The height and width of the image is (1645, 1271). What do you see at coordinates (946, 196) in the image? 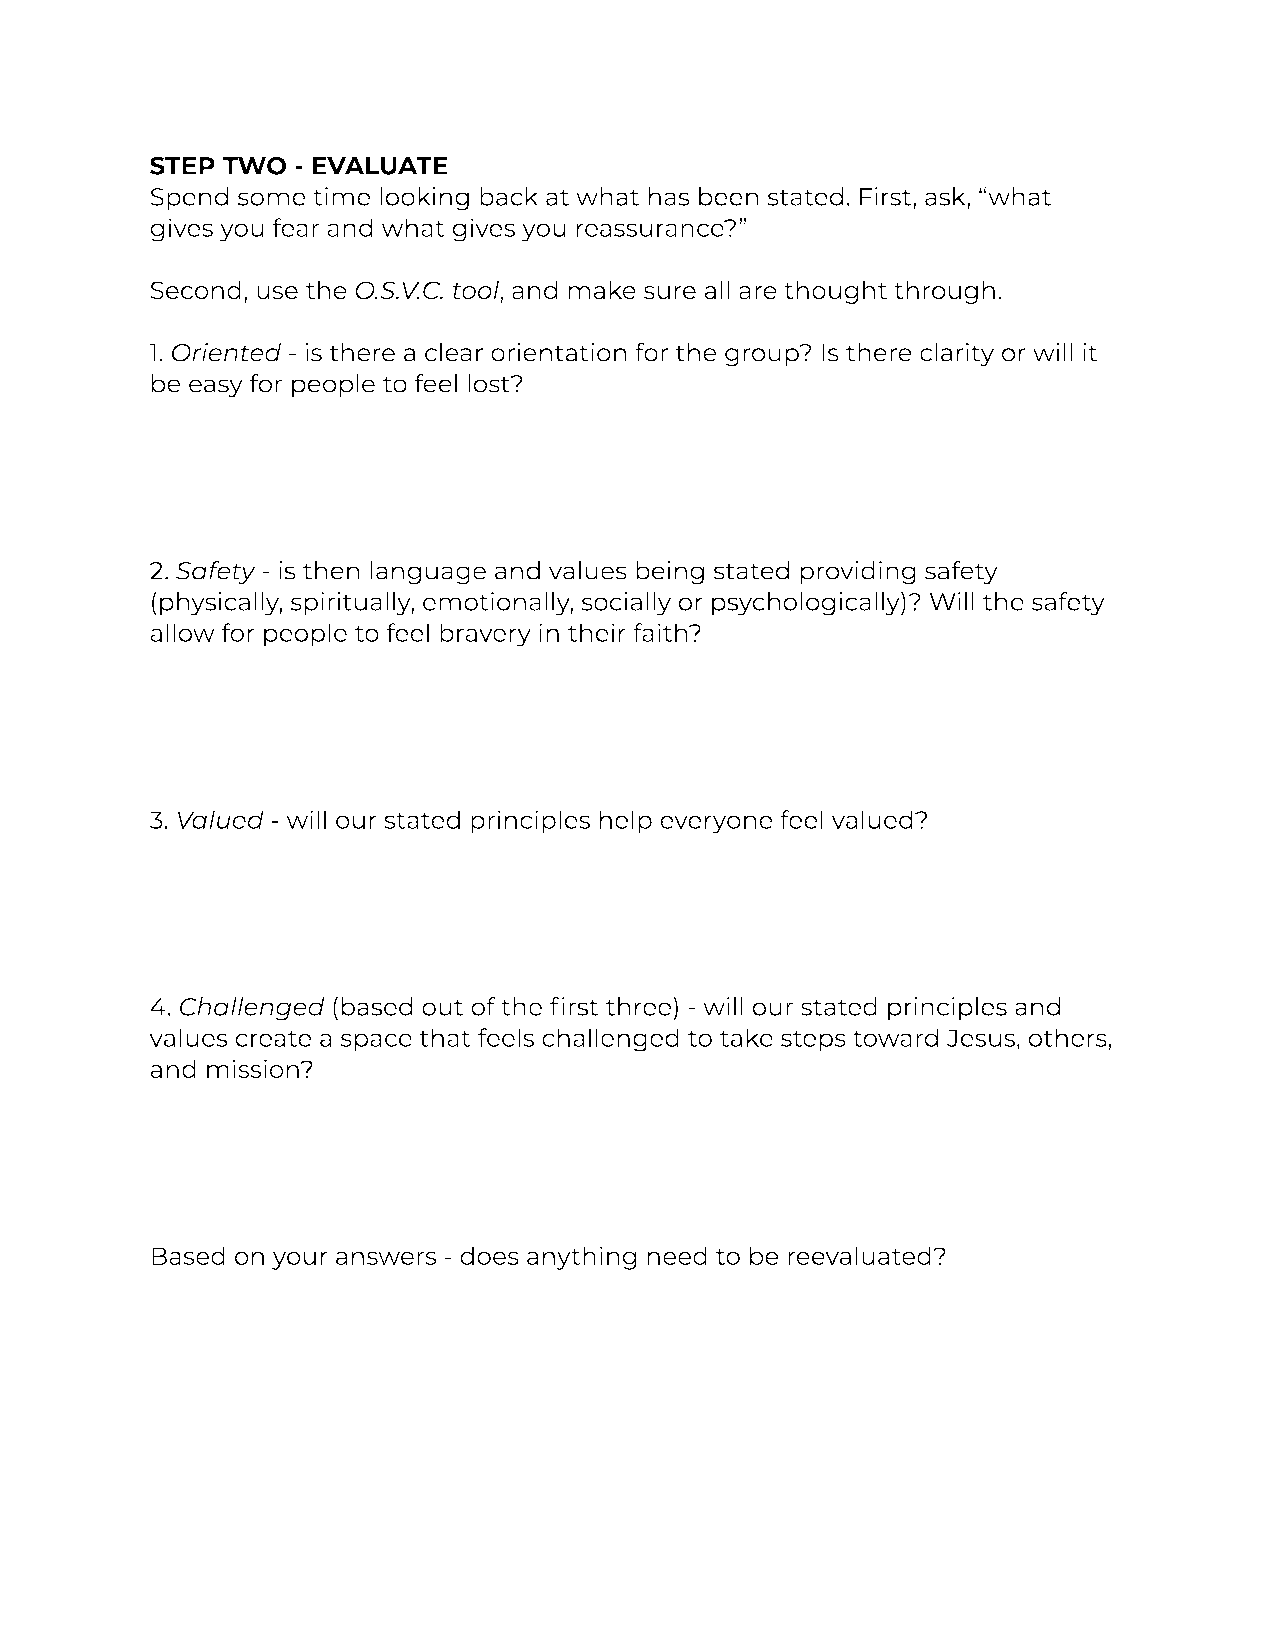
I see `ask` at bounding box center [946, 196].
